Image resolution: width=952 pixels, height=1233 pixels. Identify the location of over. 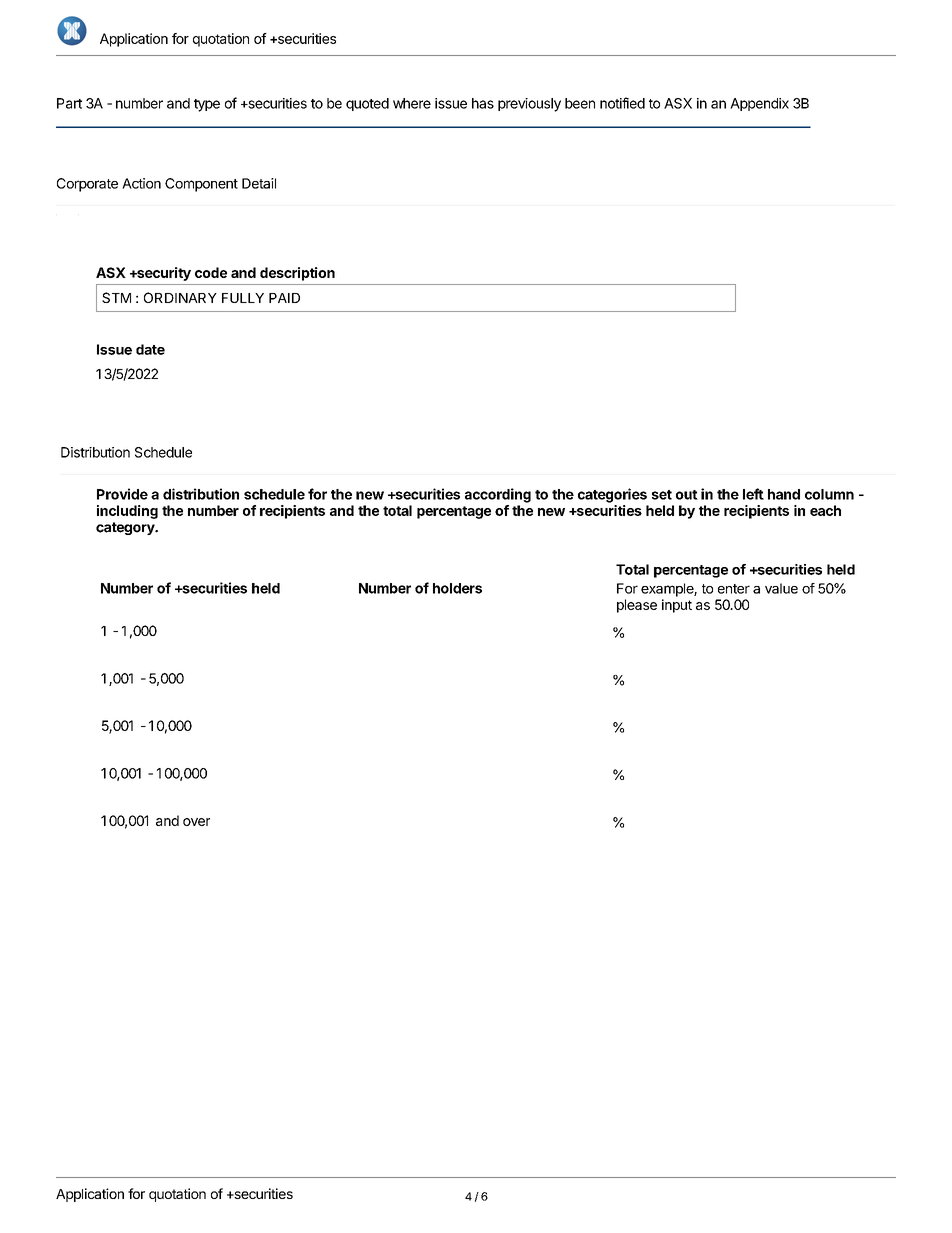
(196, 822).
